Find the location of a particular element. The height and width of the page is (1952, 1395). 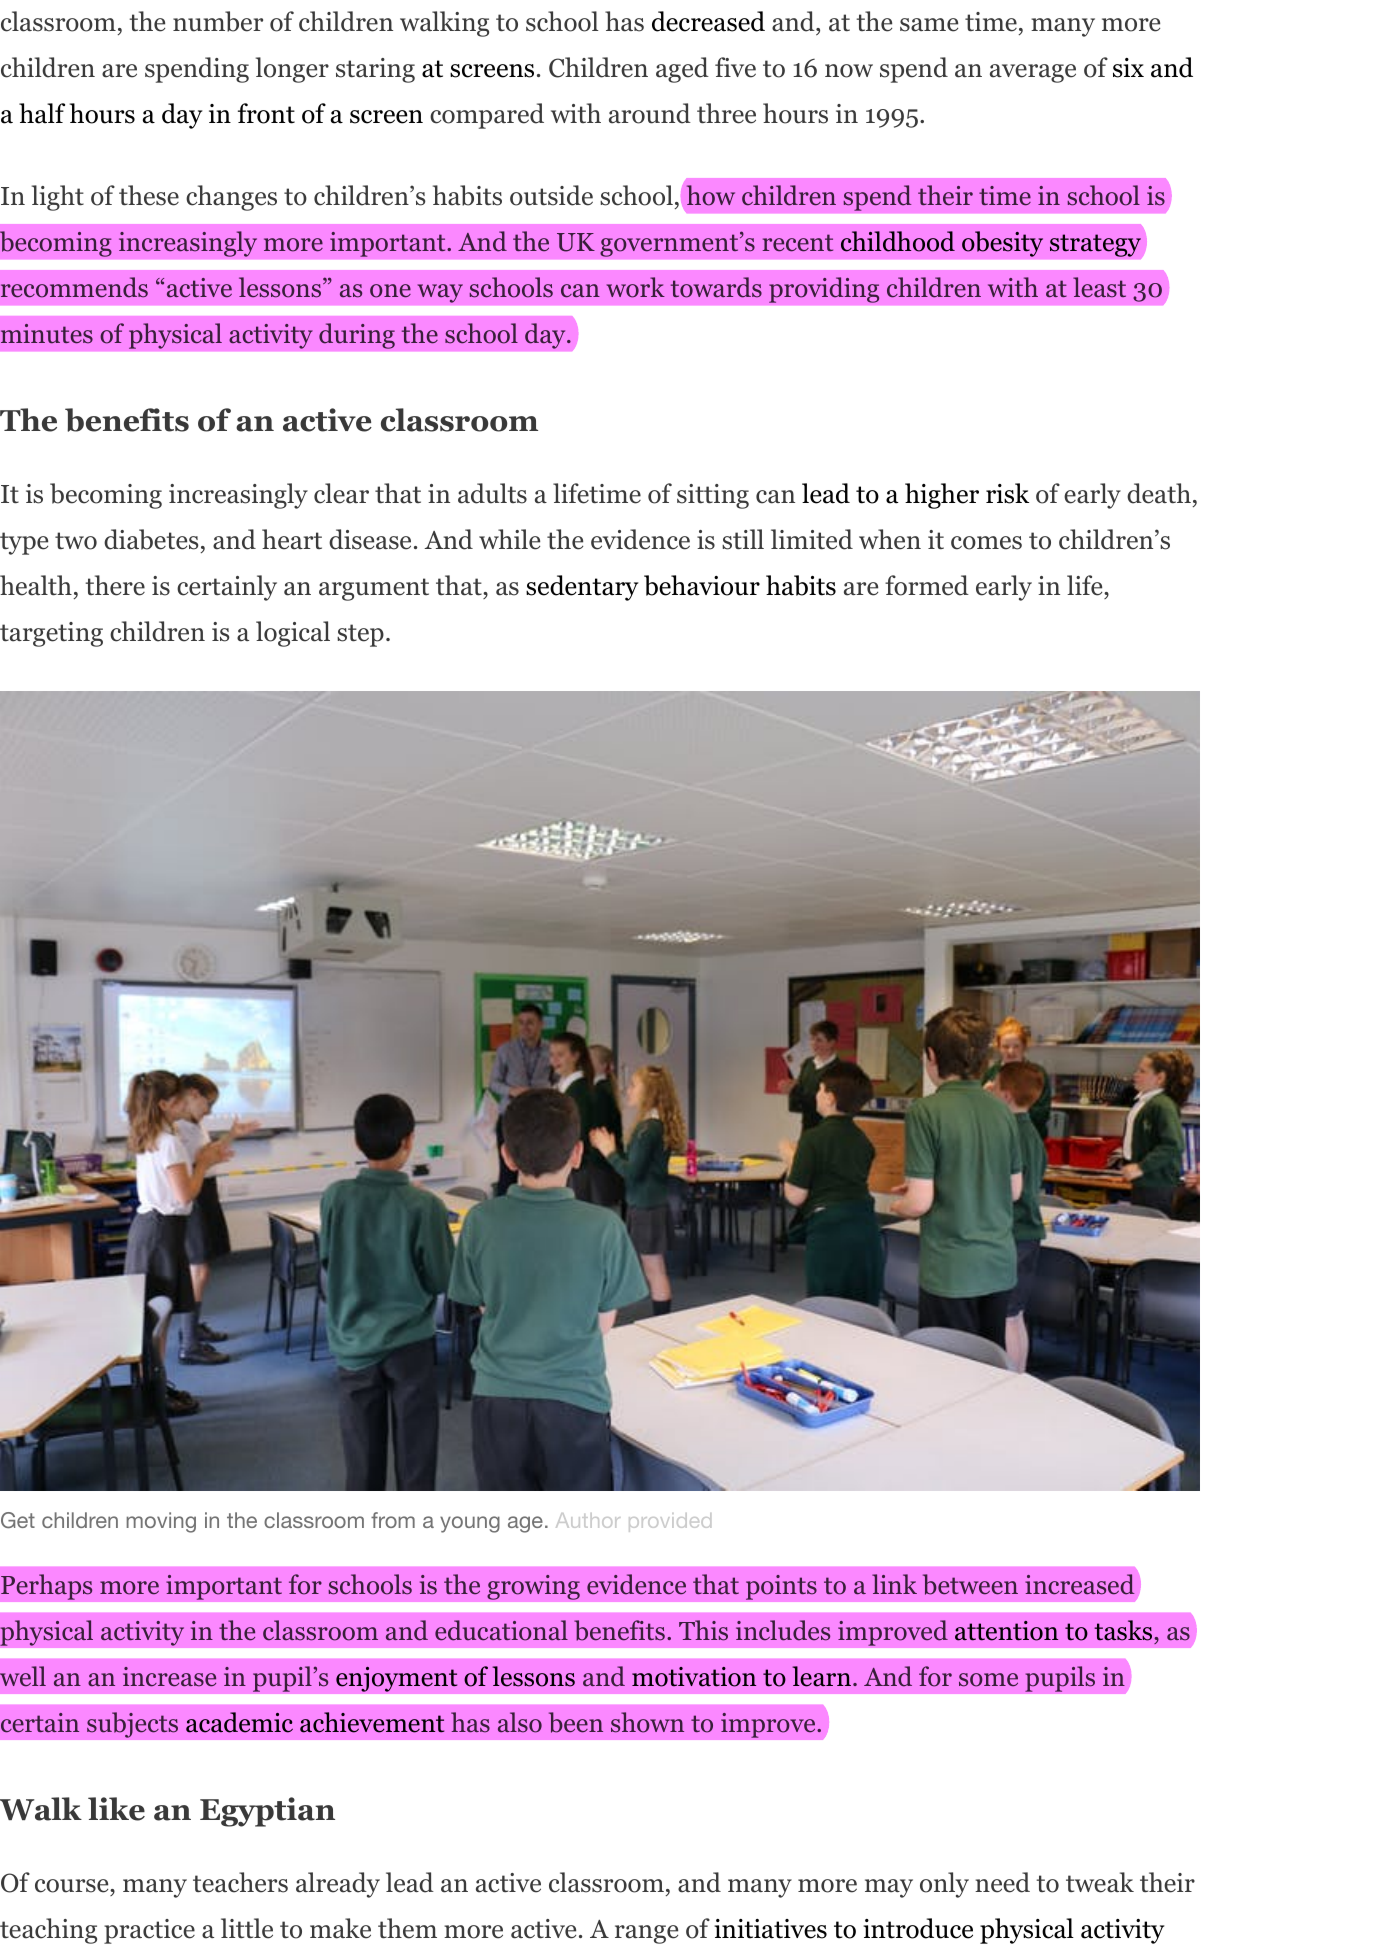

moving is located at coordinates (161, 1522).
